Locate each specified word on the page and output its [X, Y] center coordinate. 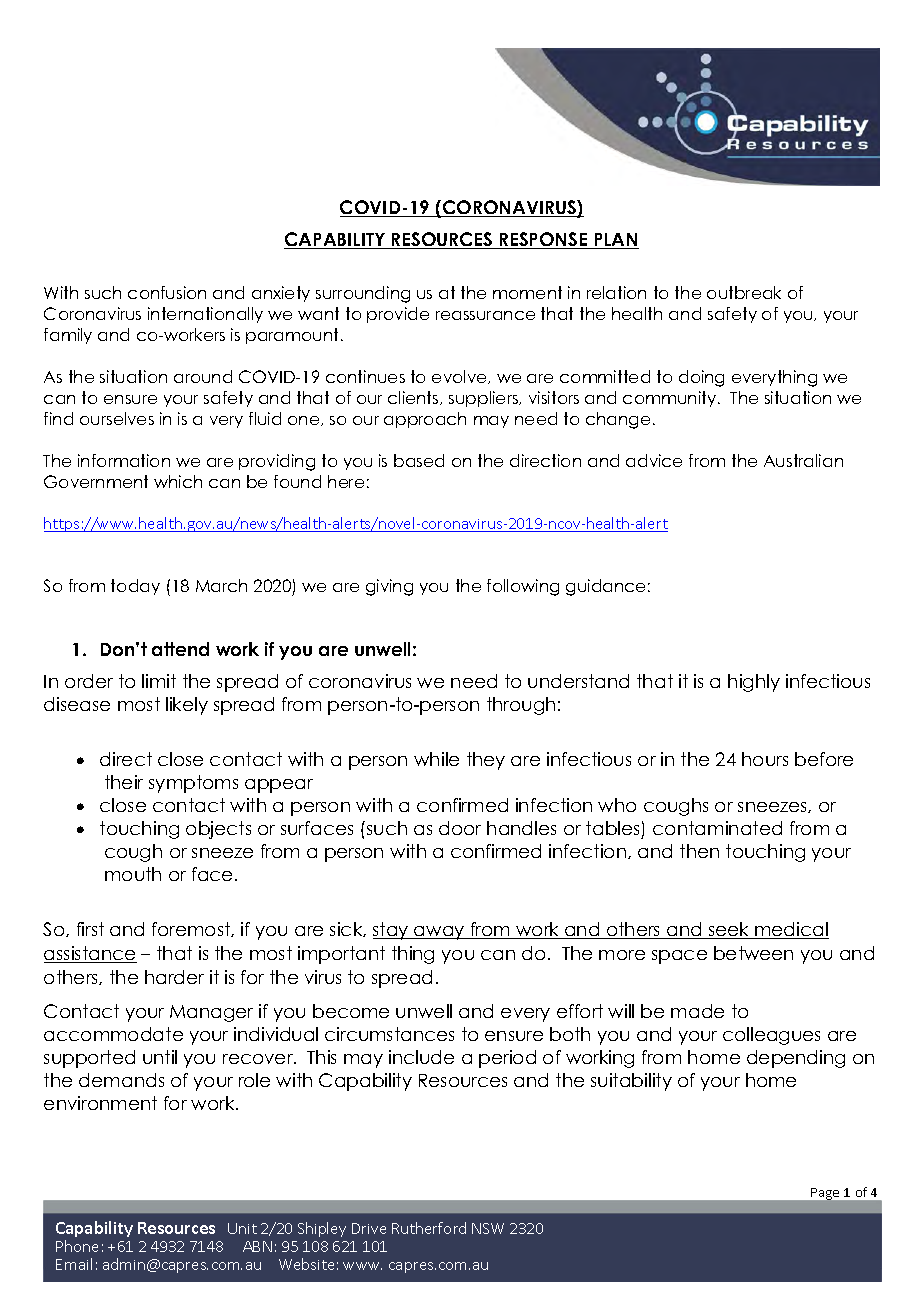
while [436, 759]
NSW [488, 1228]
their [124, 782]
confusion [167, 292]
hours [765, 759]
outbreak [744, 292]
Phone [77, 1246]
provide [398, 315]
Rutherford [429, 1228]
